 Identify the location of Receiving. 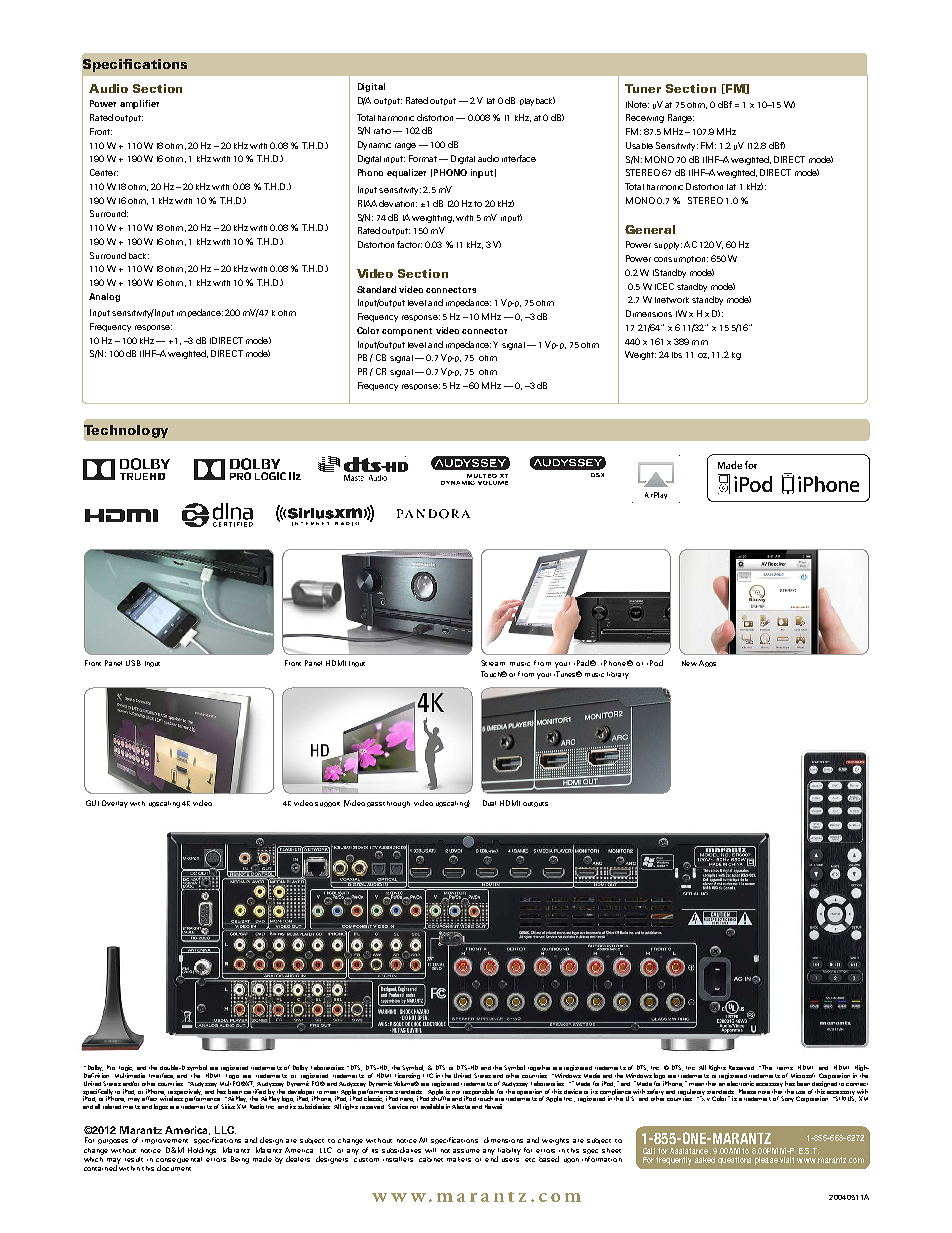
(645, 118).
